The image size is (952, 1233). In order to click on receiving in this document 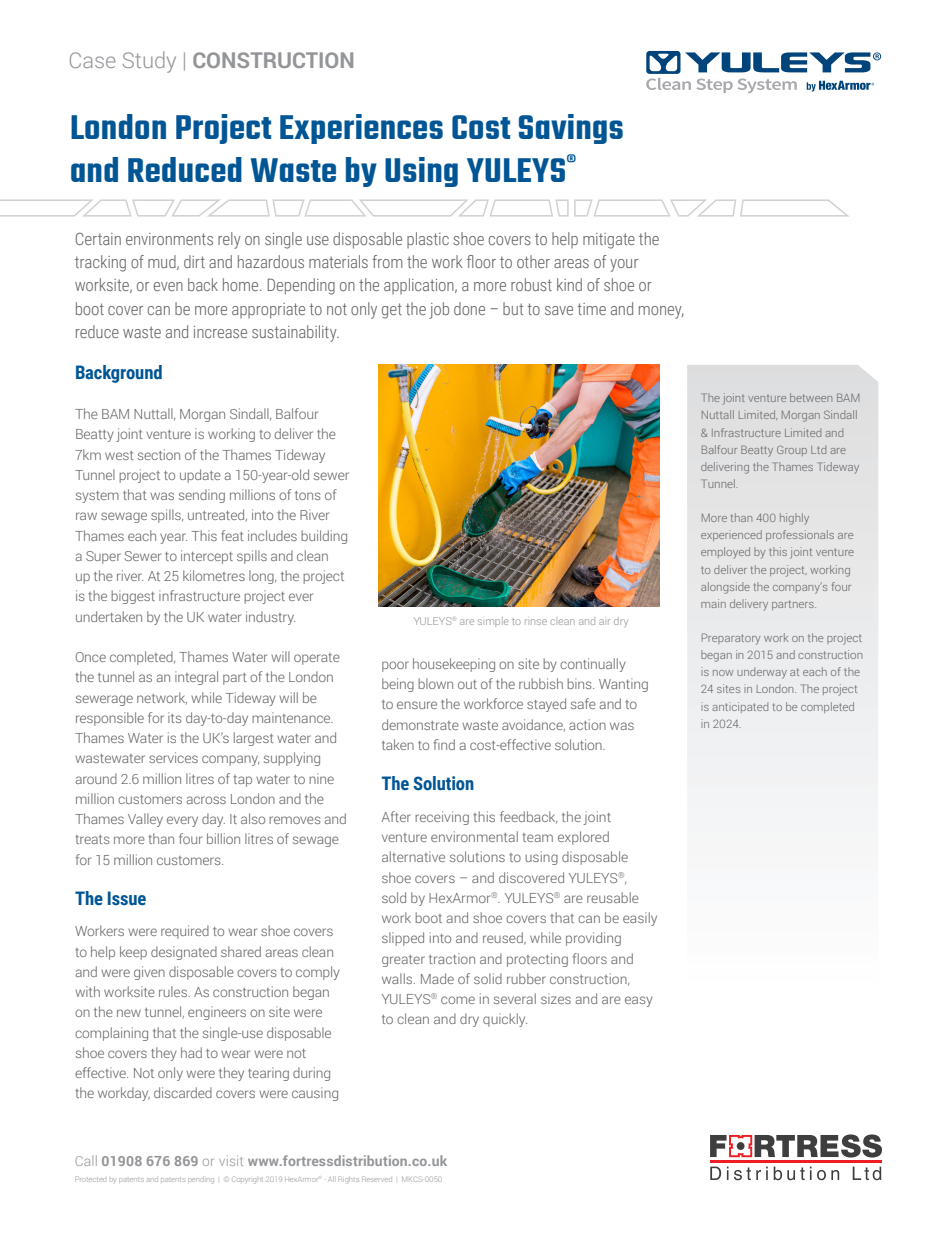, I will do `click(442, 818)`.
